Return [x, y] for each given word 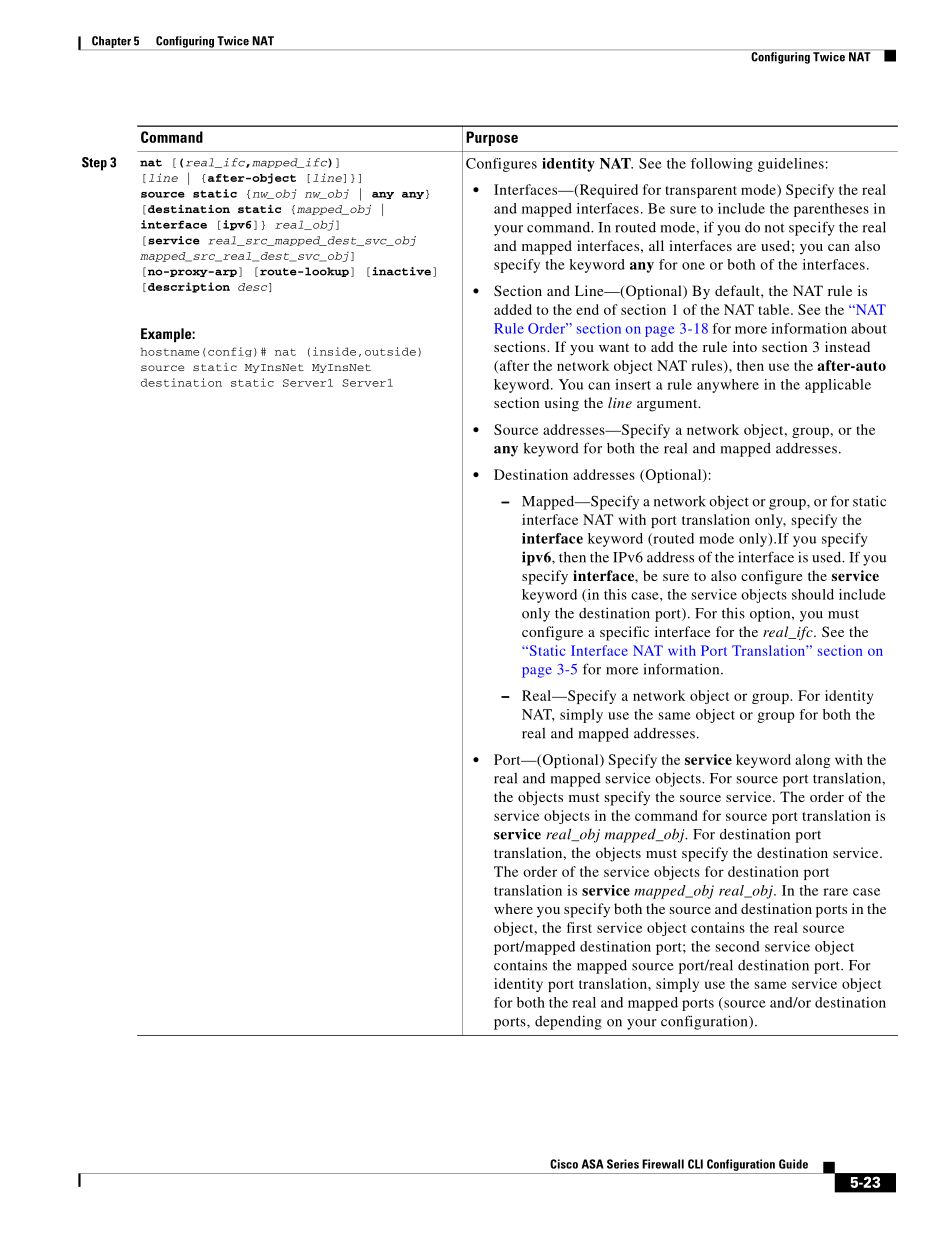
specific [624, 633]
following [722, 165]
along [812, 761]
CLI [695, 1164]
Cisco [564, 1164]
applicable [838, 386]
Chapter [111, 43]
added [513, 309]
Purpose [492, 138]
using [562, 404]
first [579, 927]
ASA [593, 1164]
